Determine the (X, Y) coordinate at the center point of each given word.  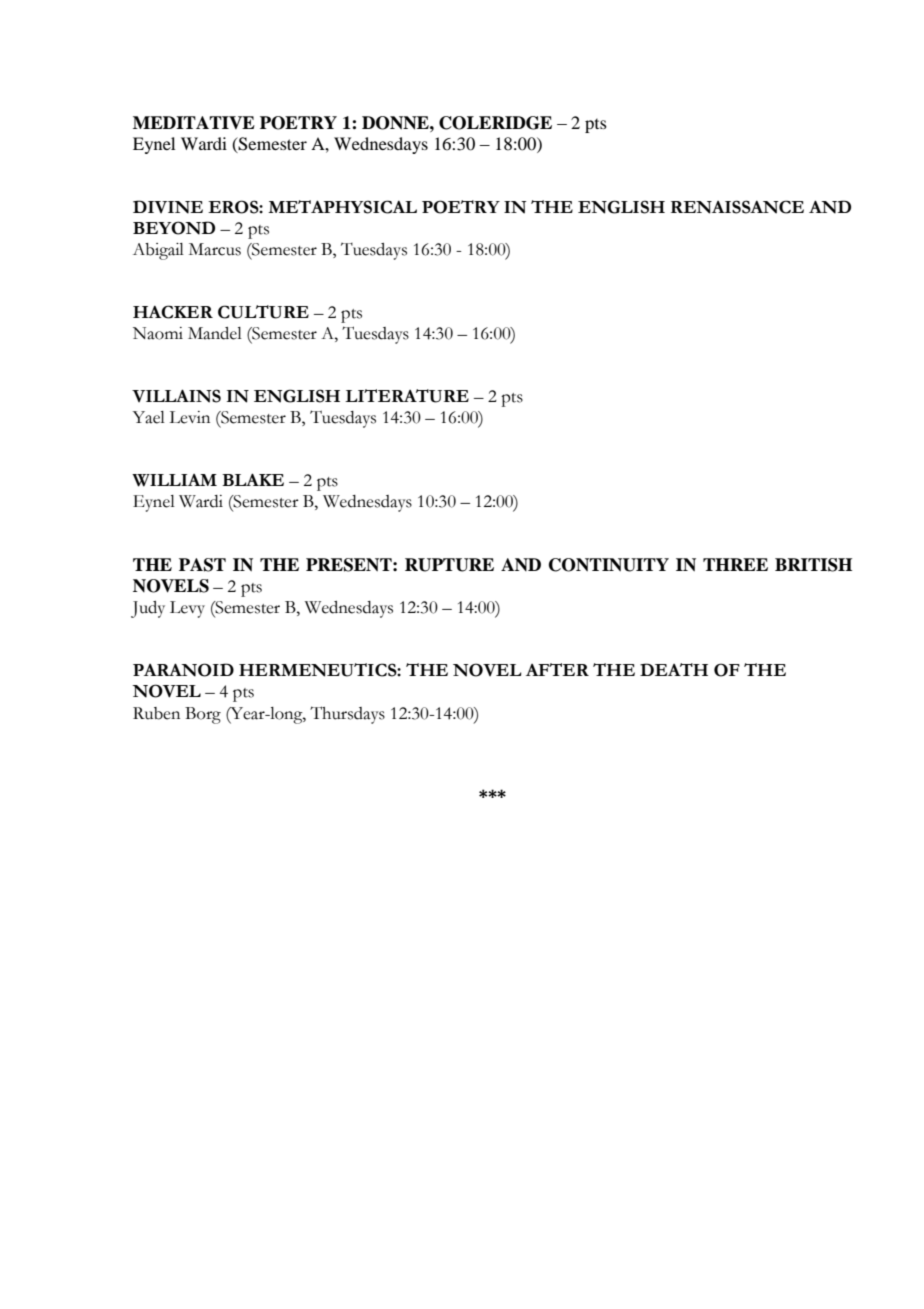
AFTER (557, 669)
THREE (735, 564)
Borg (203, 715)
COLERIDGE (495, 123)
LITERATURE (407, 396)
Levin (189, 417)
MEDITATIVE (194, 122)
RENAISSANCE (737, 207)
